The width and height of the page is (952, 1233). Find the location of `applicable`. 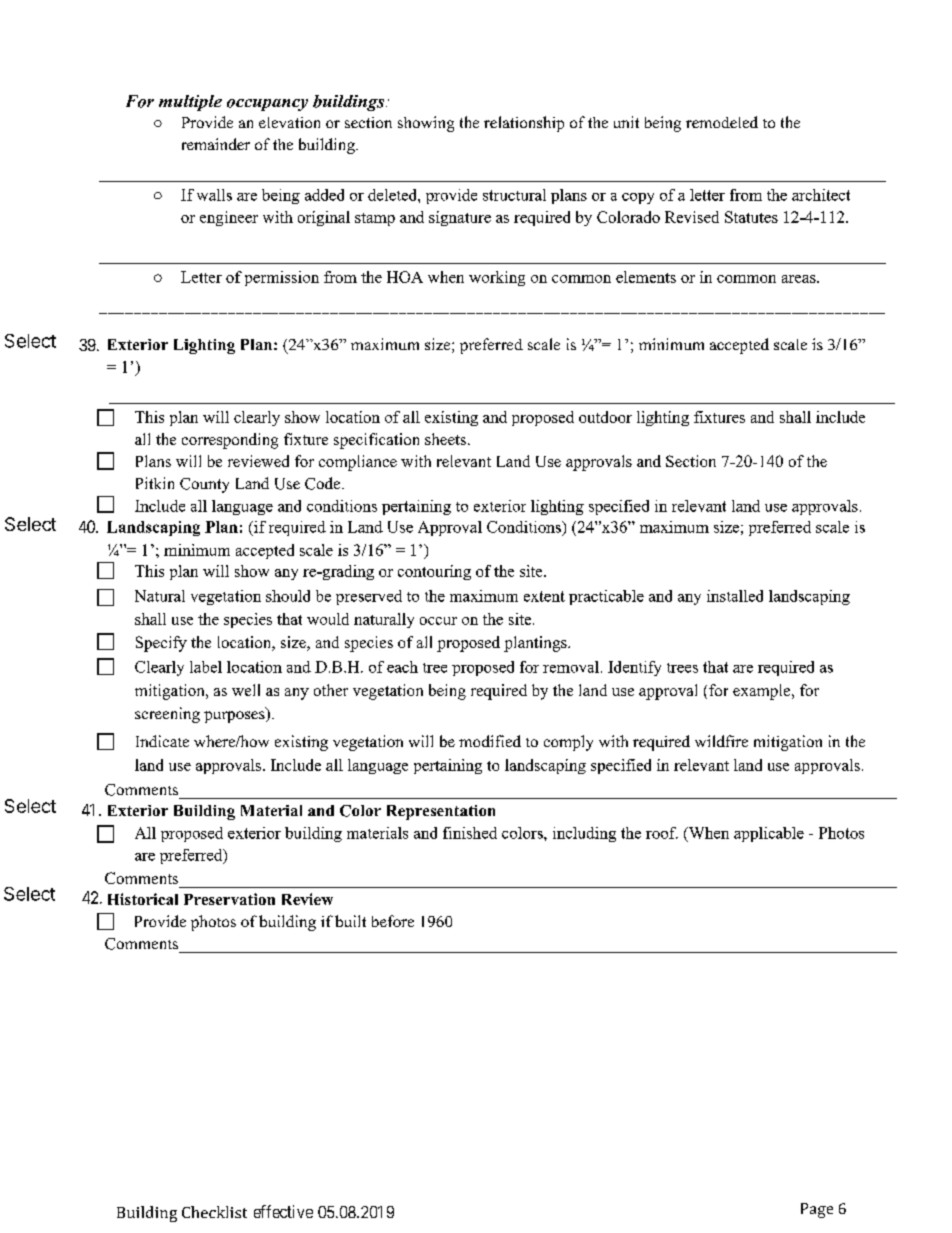

applicable is located at coordinates (769, 834).
